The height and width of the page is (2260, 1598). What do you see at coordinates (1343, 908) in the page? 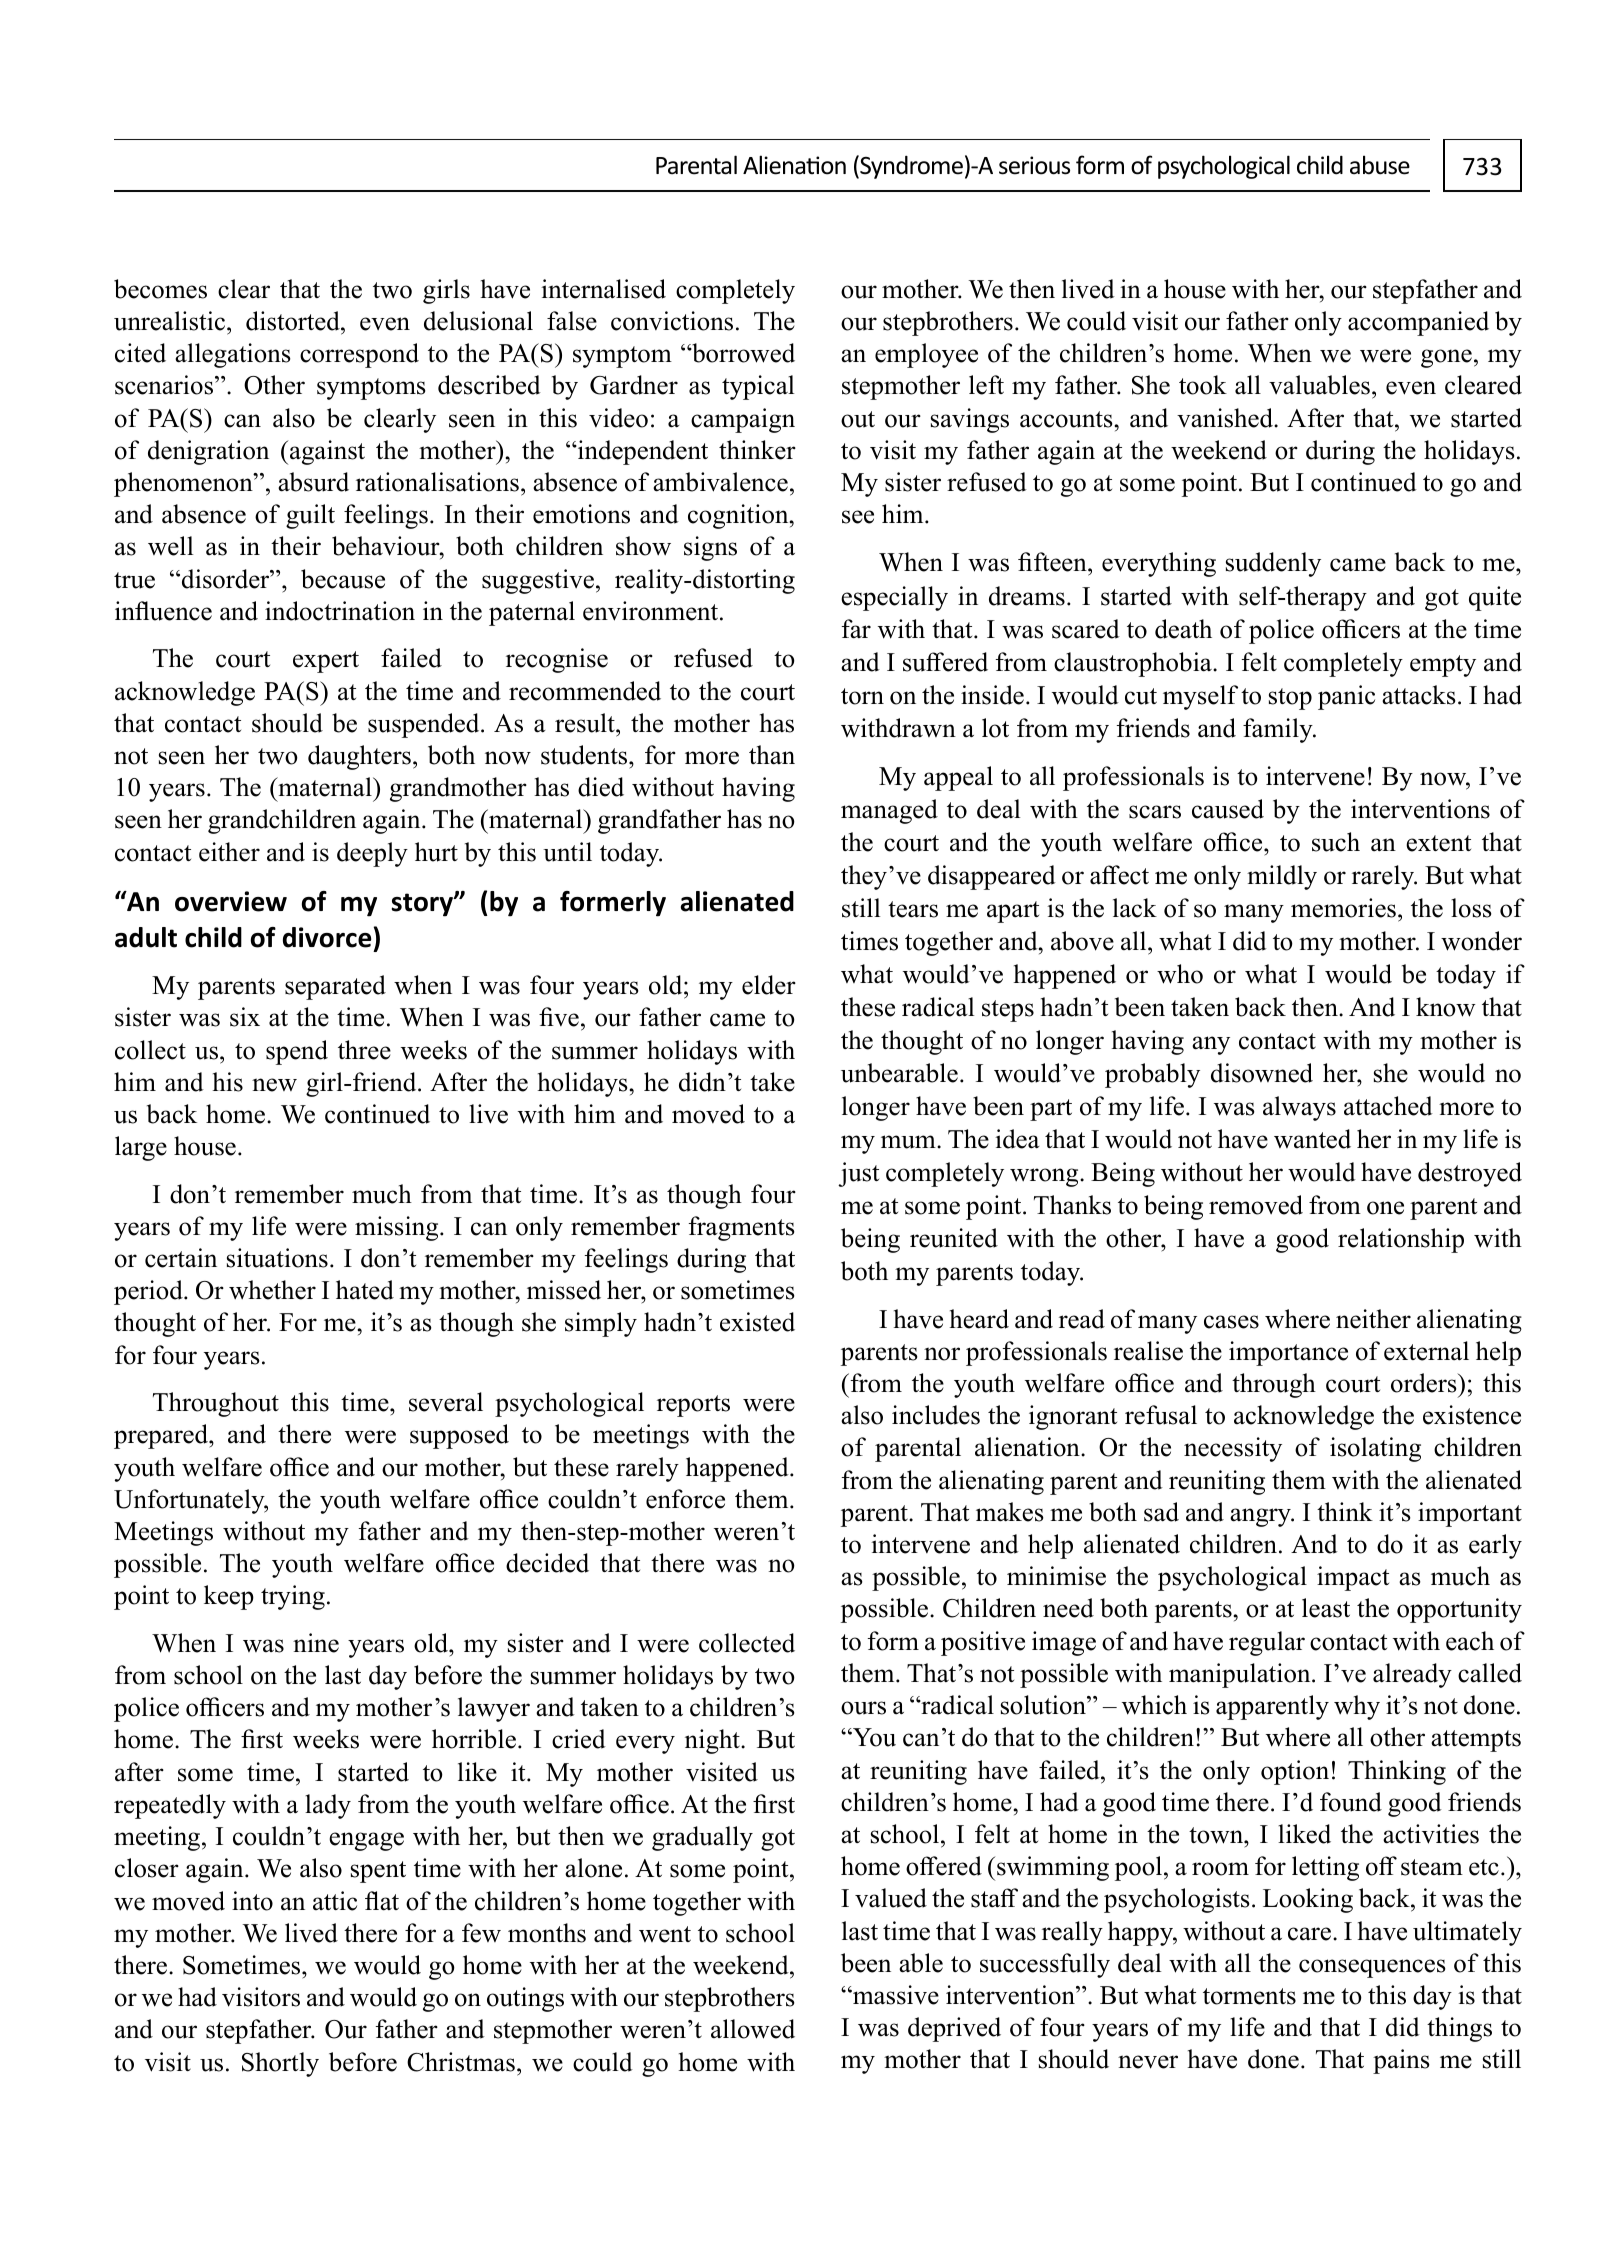
I see `memories` at bounding box center [1343, 908].
